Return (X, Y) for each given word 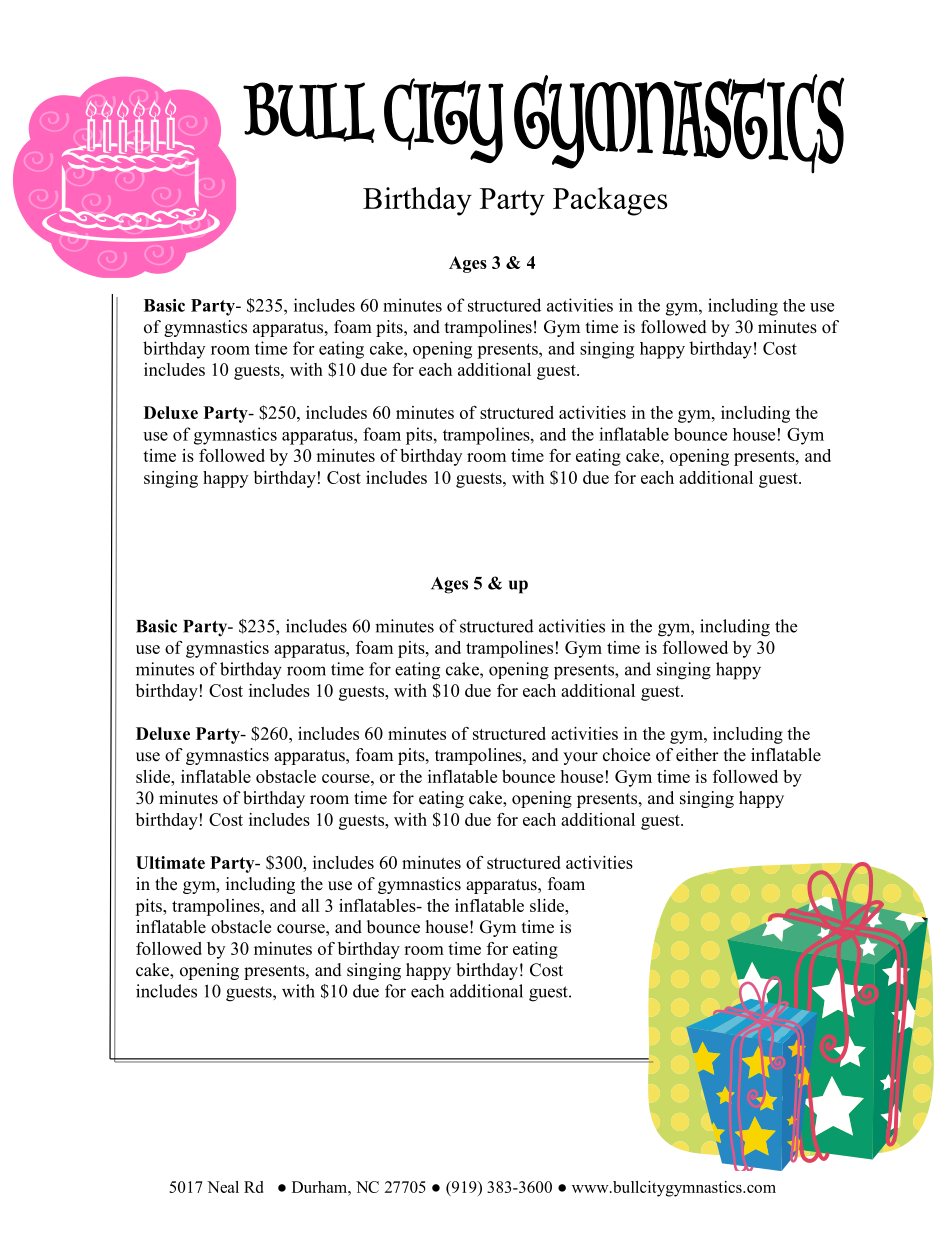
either (697, 755)
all (311, 905)
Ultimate (170, 862)
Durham (320, 1187)
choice (626, 755)
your (580, 758)
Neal (223, 1187)
